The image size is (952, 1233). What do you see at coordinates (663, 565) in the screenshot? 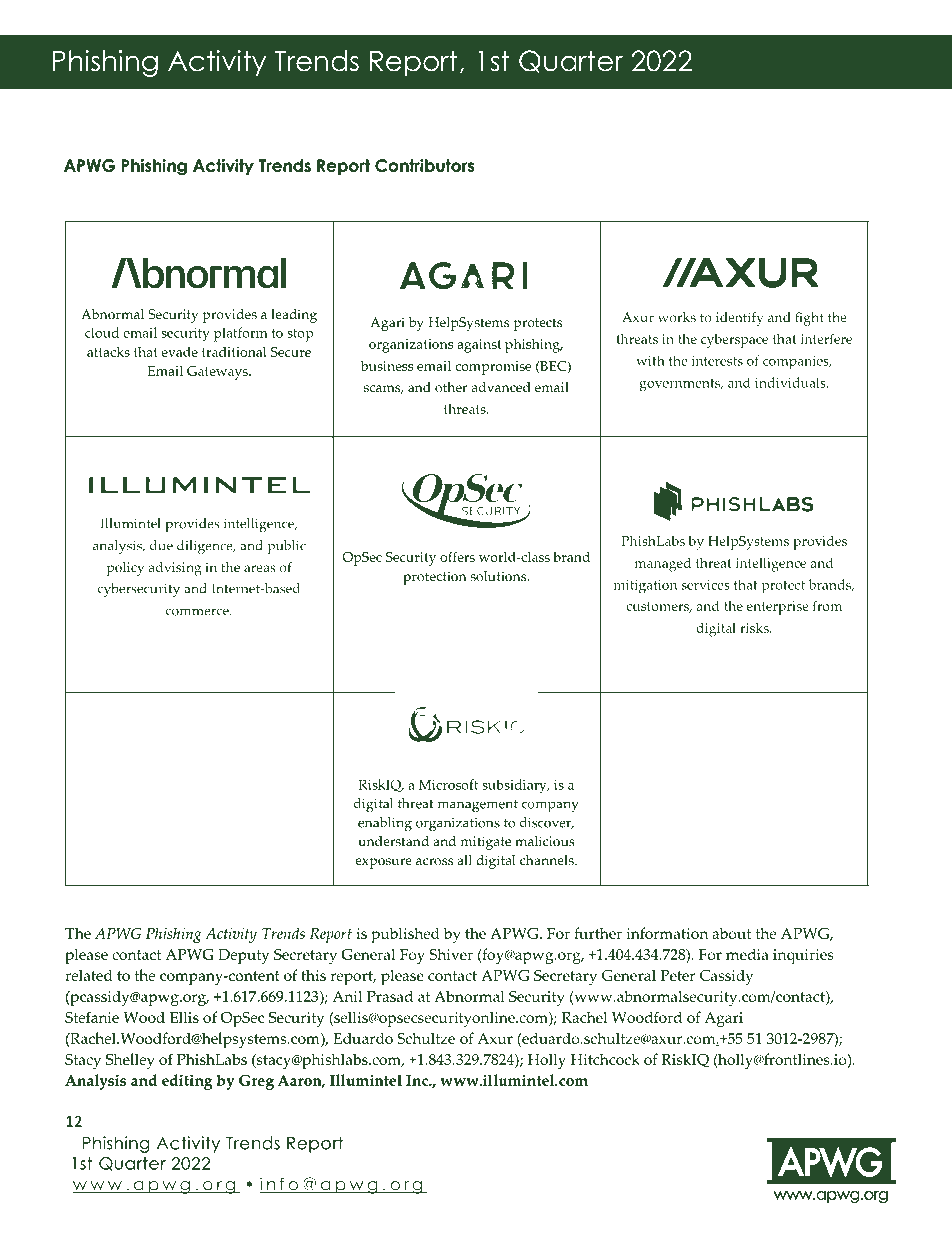
I see `managed` at bounding box center [663, 565].
